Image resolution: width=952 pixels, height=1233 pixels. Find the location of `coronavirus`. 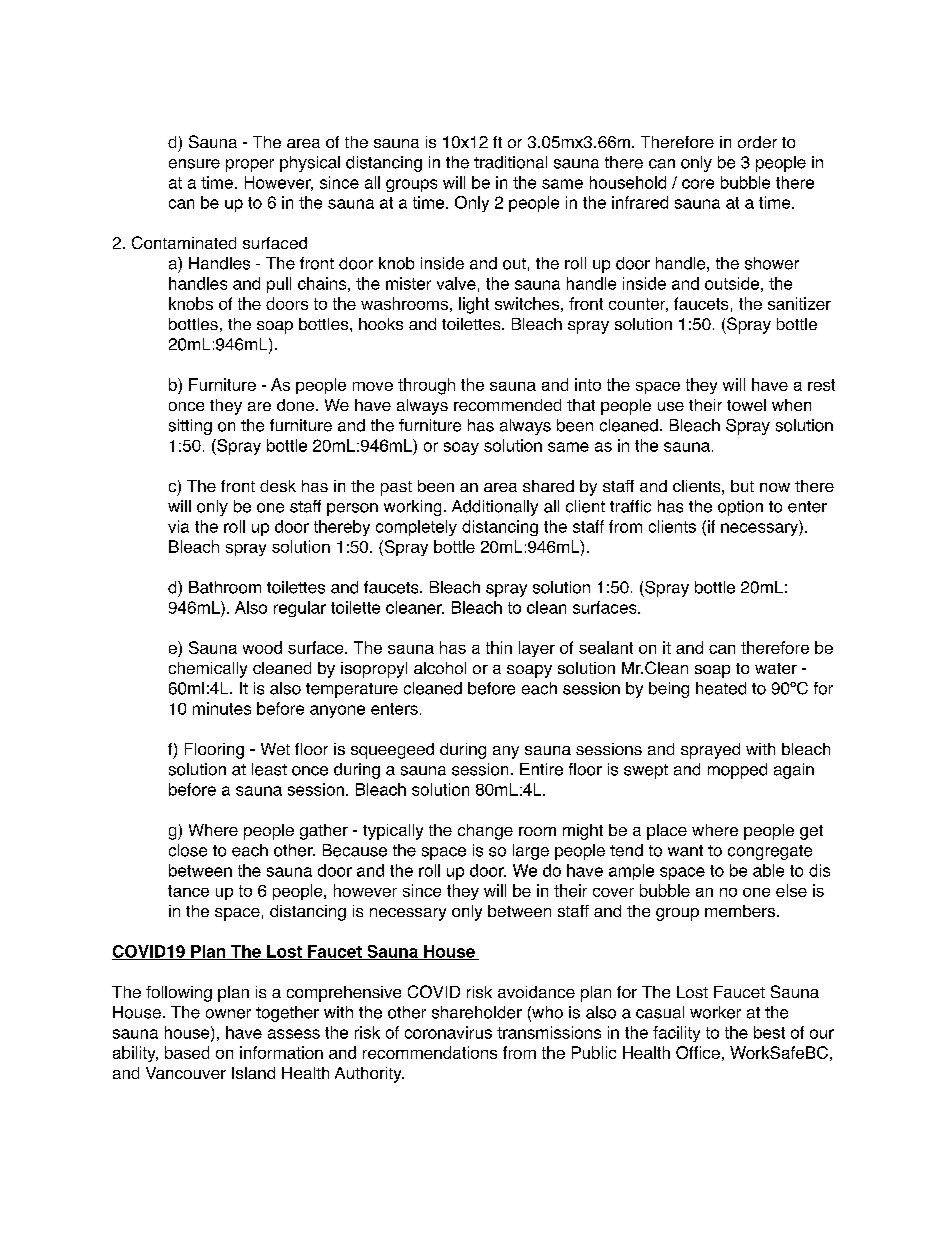

coronavirus is located at coordinates (448, 1032).
